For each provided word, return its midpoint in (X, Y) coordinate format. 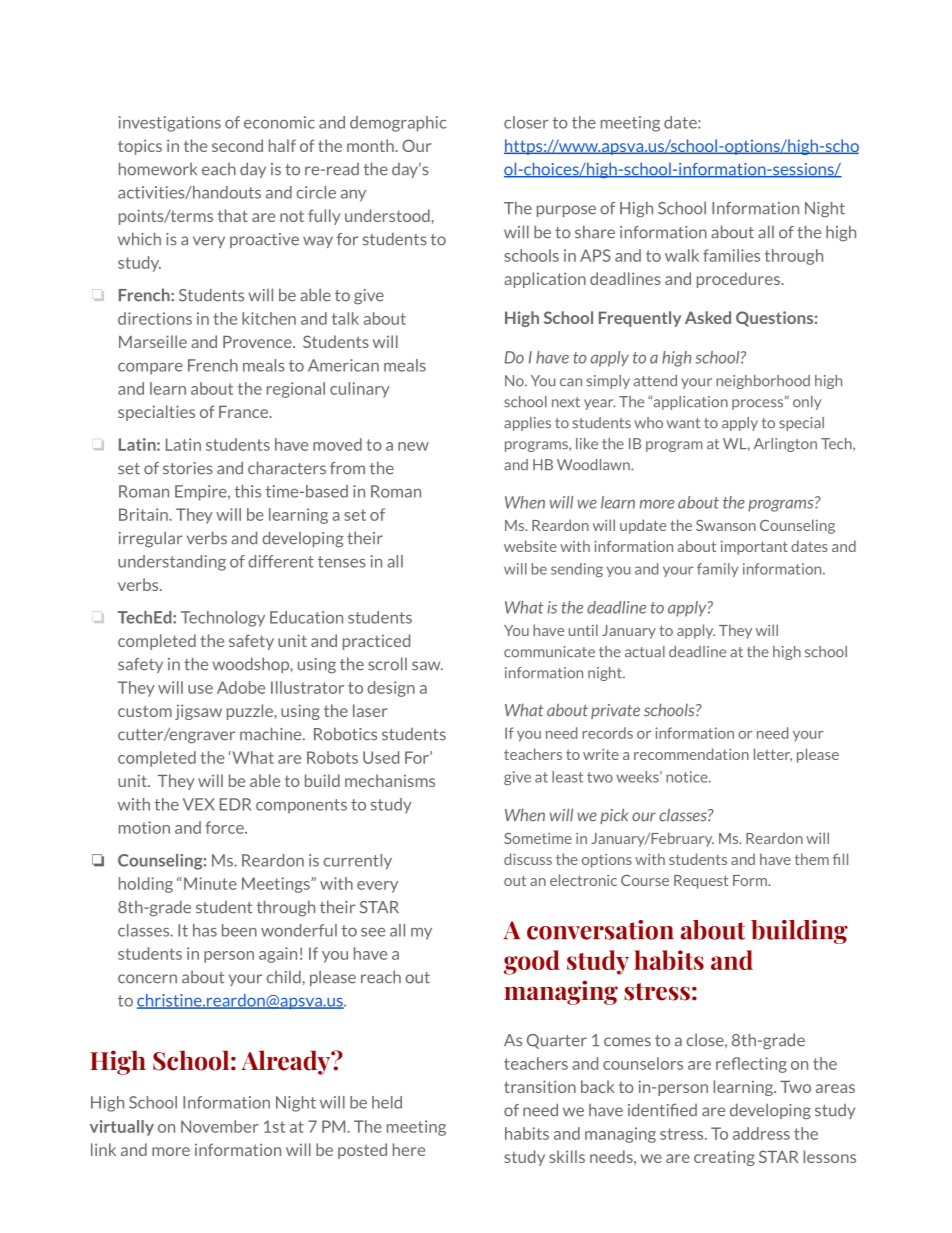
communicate (549, 652)
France (244, 412)
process (759, 403)
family (717, 570)
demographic (398, 124)
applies (527, 424)
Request (701, 882)
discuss (528, 859)
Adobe (241, 687)
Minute (210, 883)
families (731, 255)
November (220, 1126)
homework (158, 169)
